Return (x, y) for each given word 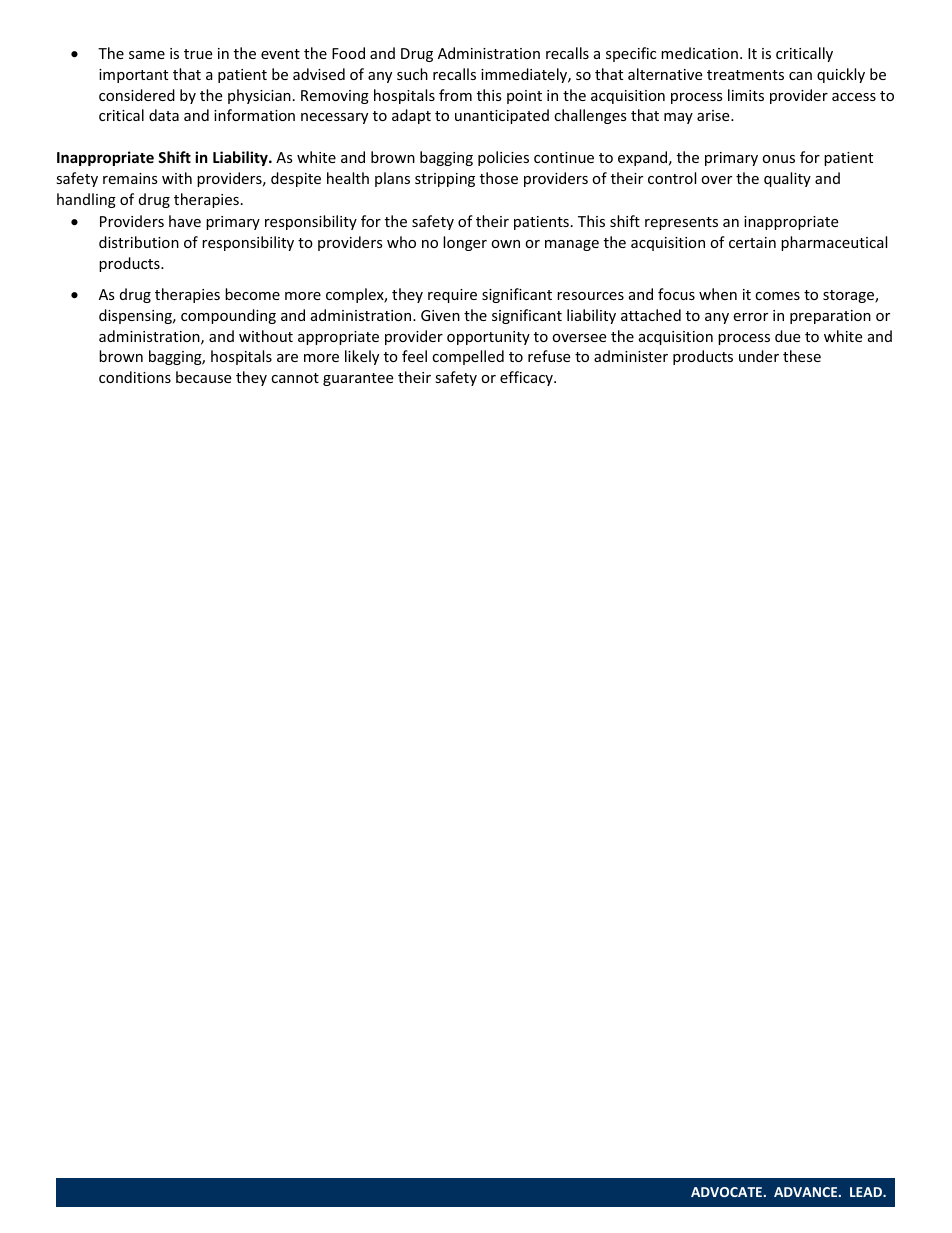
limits (746, 95)
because (203, 377)
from (455, 95)
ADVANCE (807, 1192)
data (164, 115)
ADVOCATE (728, 1192)
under (759, 356)
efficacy (527, 378)
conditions (135, 377)
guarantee (358, 379)
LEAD (867, 1192)
